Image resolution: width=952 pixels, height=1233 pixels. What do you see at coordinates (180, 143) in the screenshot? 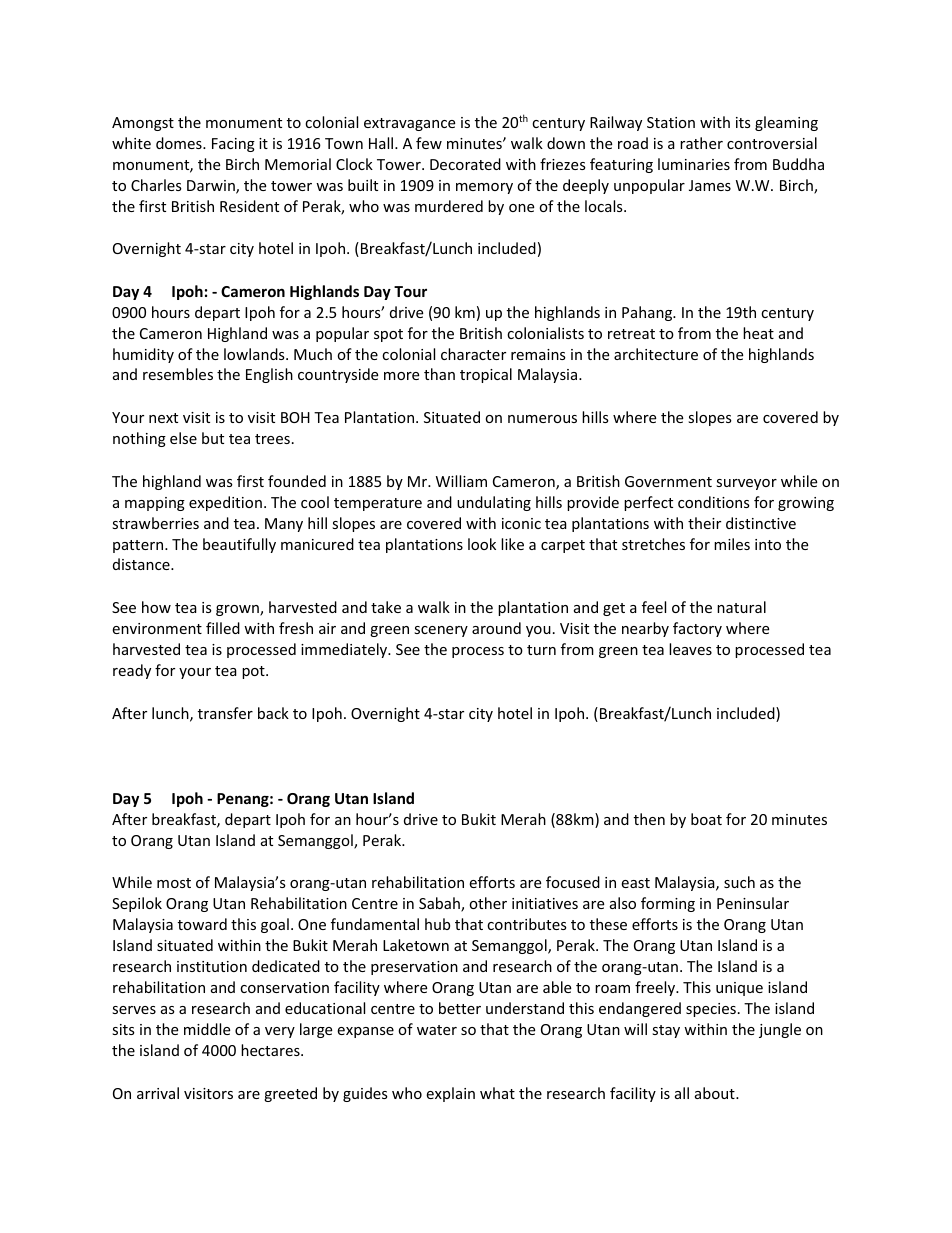
I see `domes` at bounding box center [180, 143].
